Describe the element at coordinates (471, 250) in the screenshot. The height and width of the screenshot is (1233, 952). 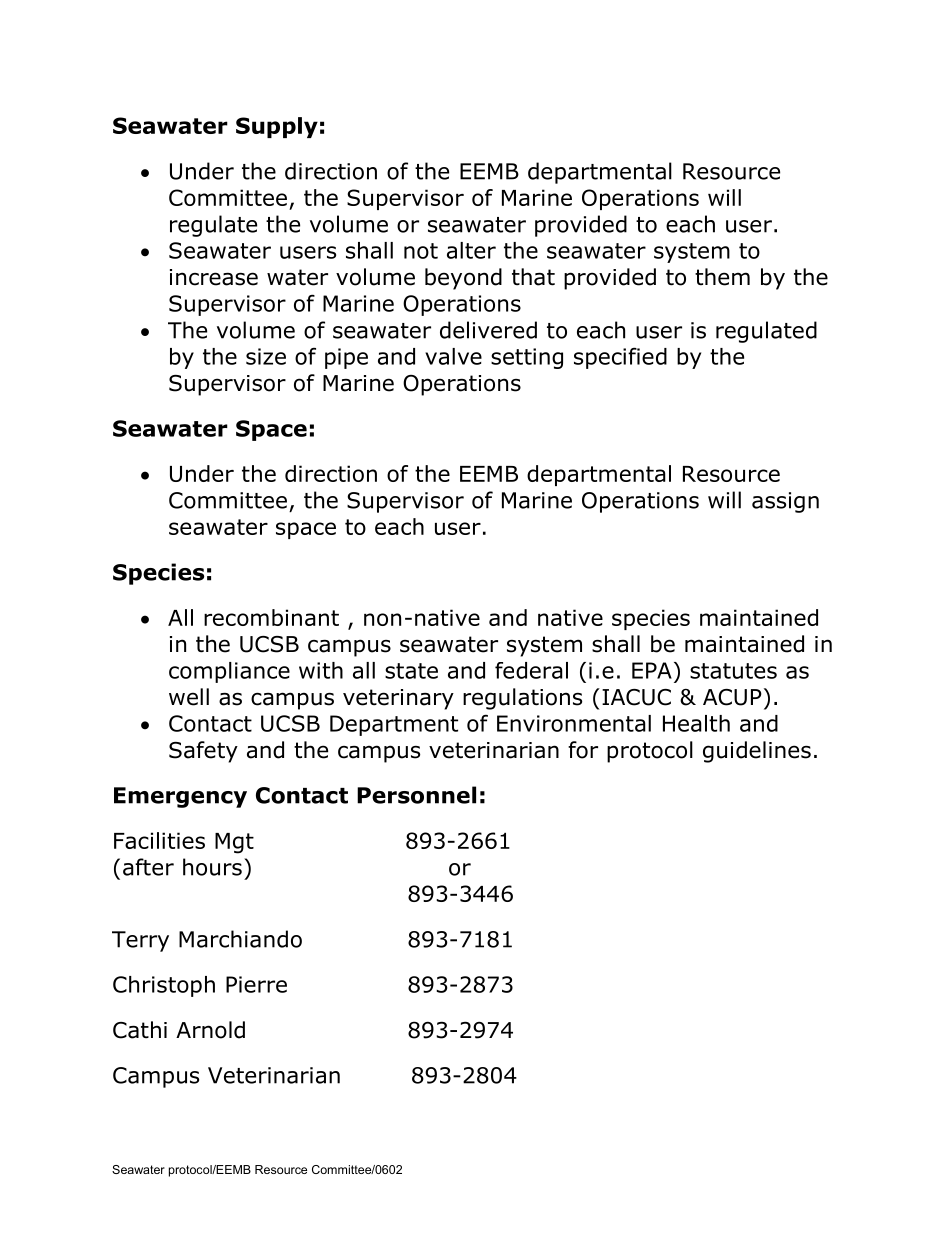
I see `alter` at that location.
